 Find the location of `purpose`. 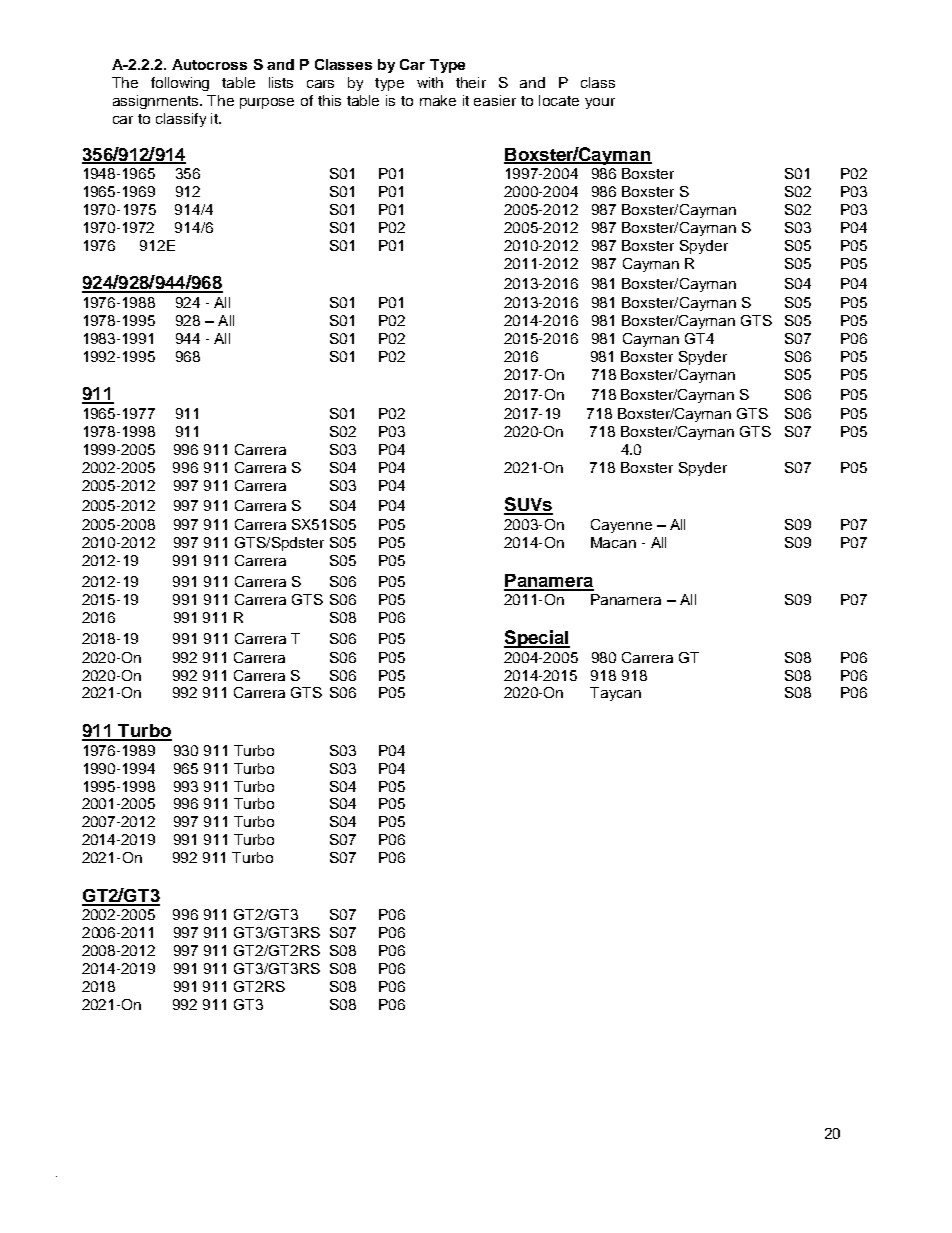

purpose is located at coordinates (267, 103).
